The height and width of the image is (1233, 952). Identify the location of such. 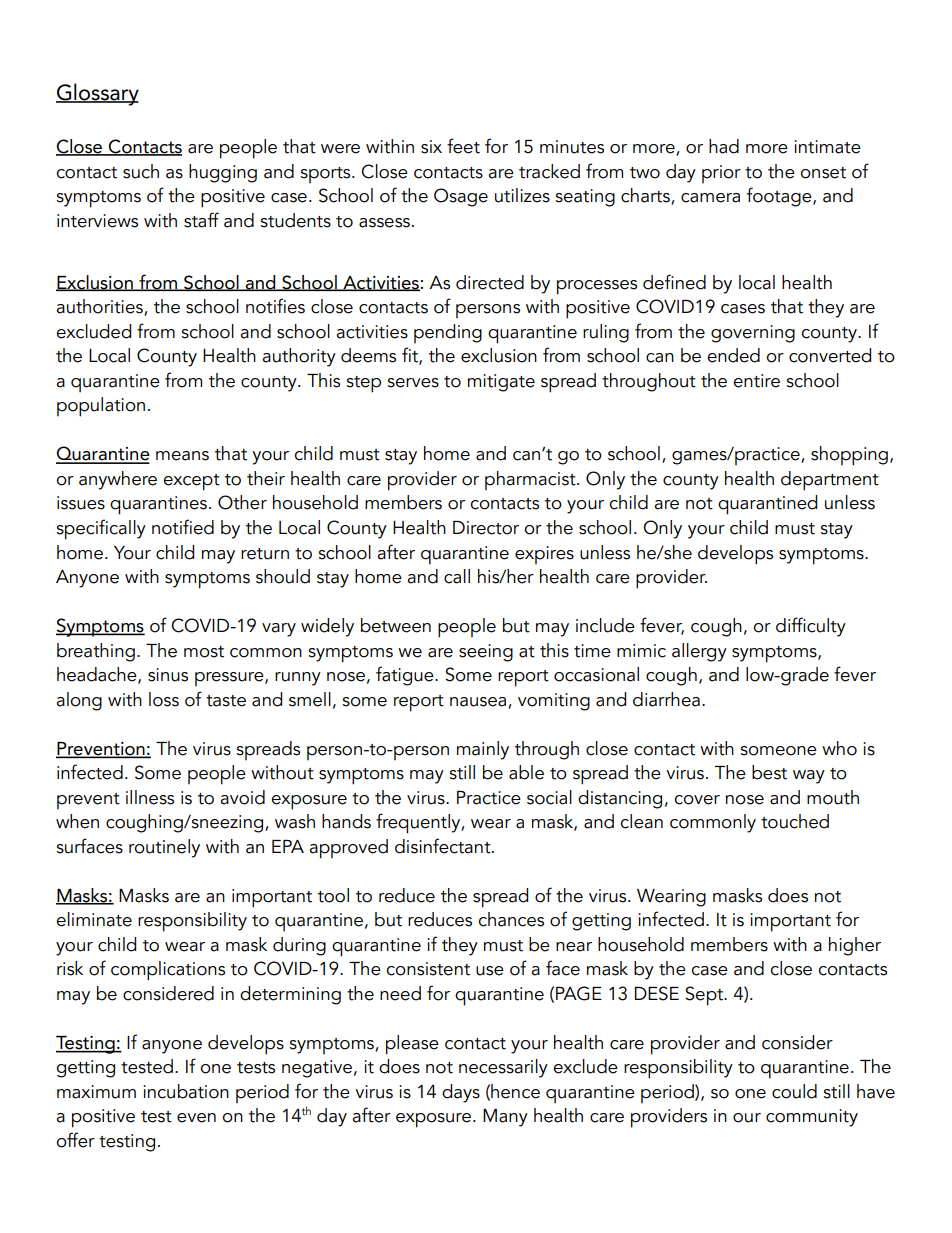
(141, 171).
